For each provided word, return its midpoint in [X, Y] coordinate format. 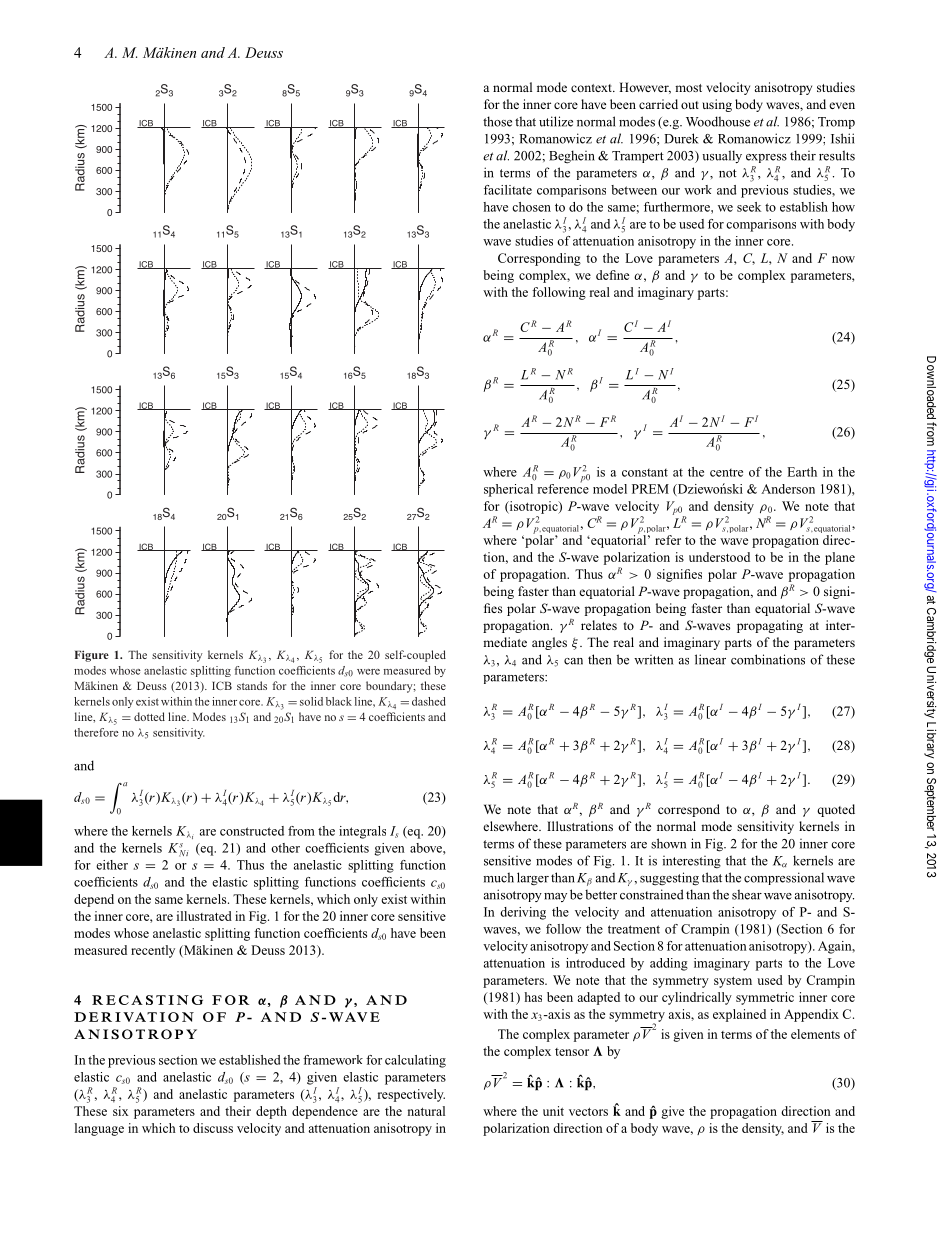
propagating [770, 626]
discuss [213, 1128]
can [573, 661]
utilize [556, 121]
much [498, 877]
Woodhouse [718, 121]
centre [726, 473]
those [497, 121]
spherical [508, 490]
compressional [784, 878]
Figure [92, 656]
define [612, 275]
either [112, 865]
